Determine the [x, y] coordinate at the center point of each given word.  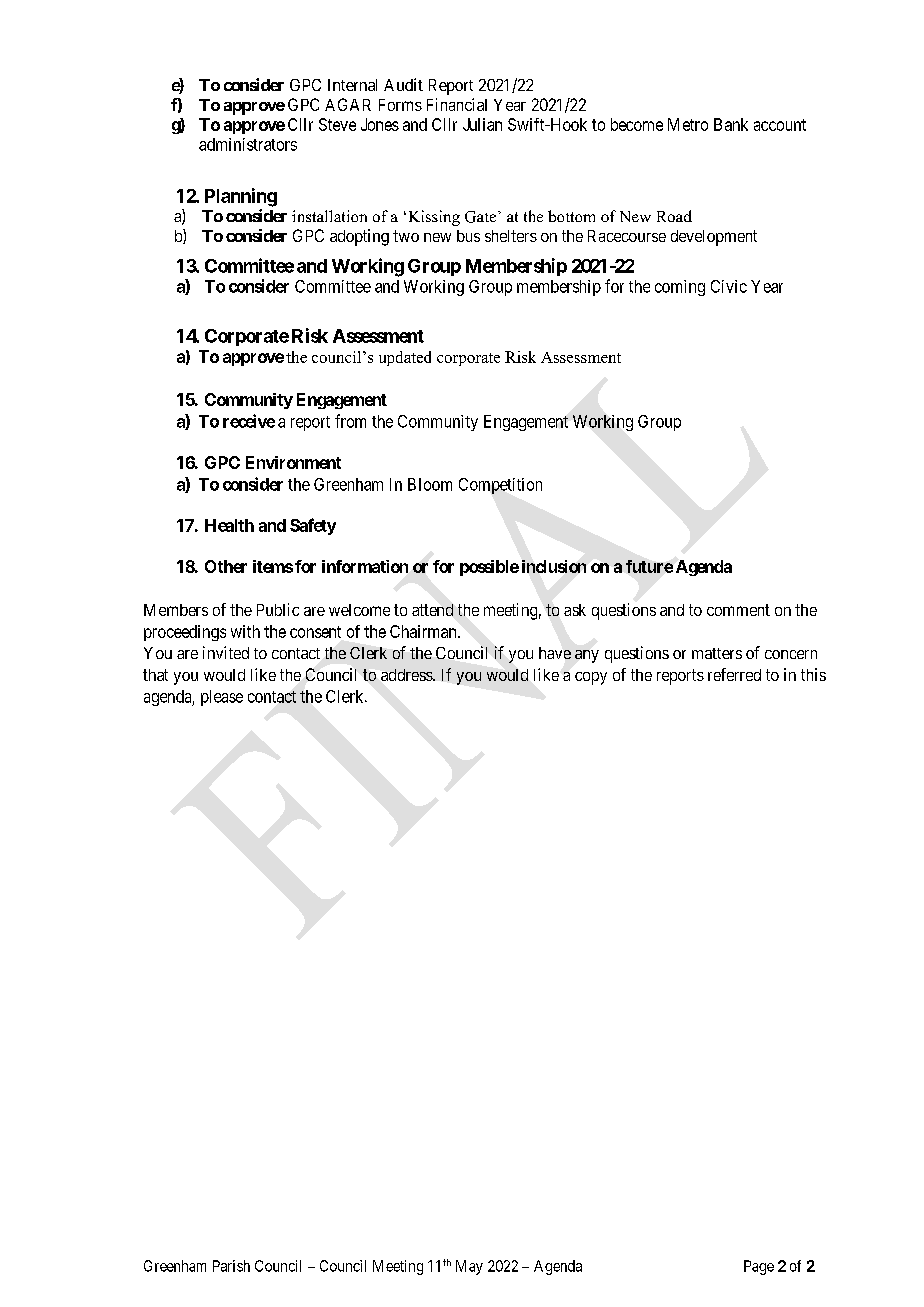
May [469, 1267]
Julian [482, 124]
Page [759, 1267]
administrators [248, 144]
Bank [731, 124]
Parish [231, 1266]
